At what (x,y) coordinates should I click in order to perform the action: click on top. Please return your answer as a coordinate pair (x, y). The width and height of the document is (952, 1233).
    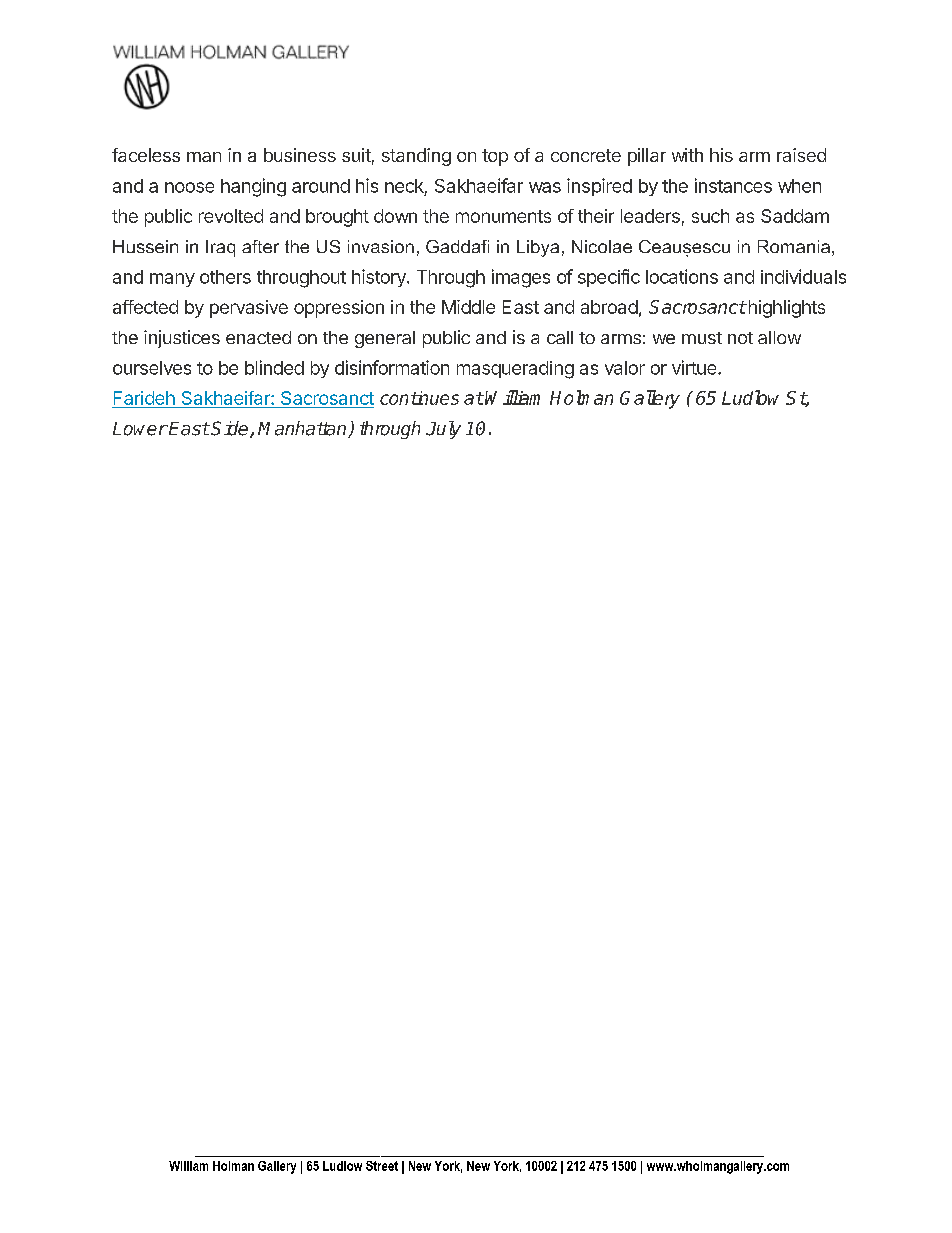
    Looking at the image, I should click on (495, 157).
